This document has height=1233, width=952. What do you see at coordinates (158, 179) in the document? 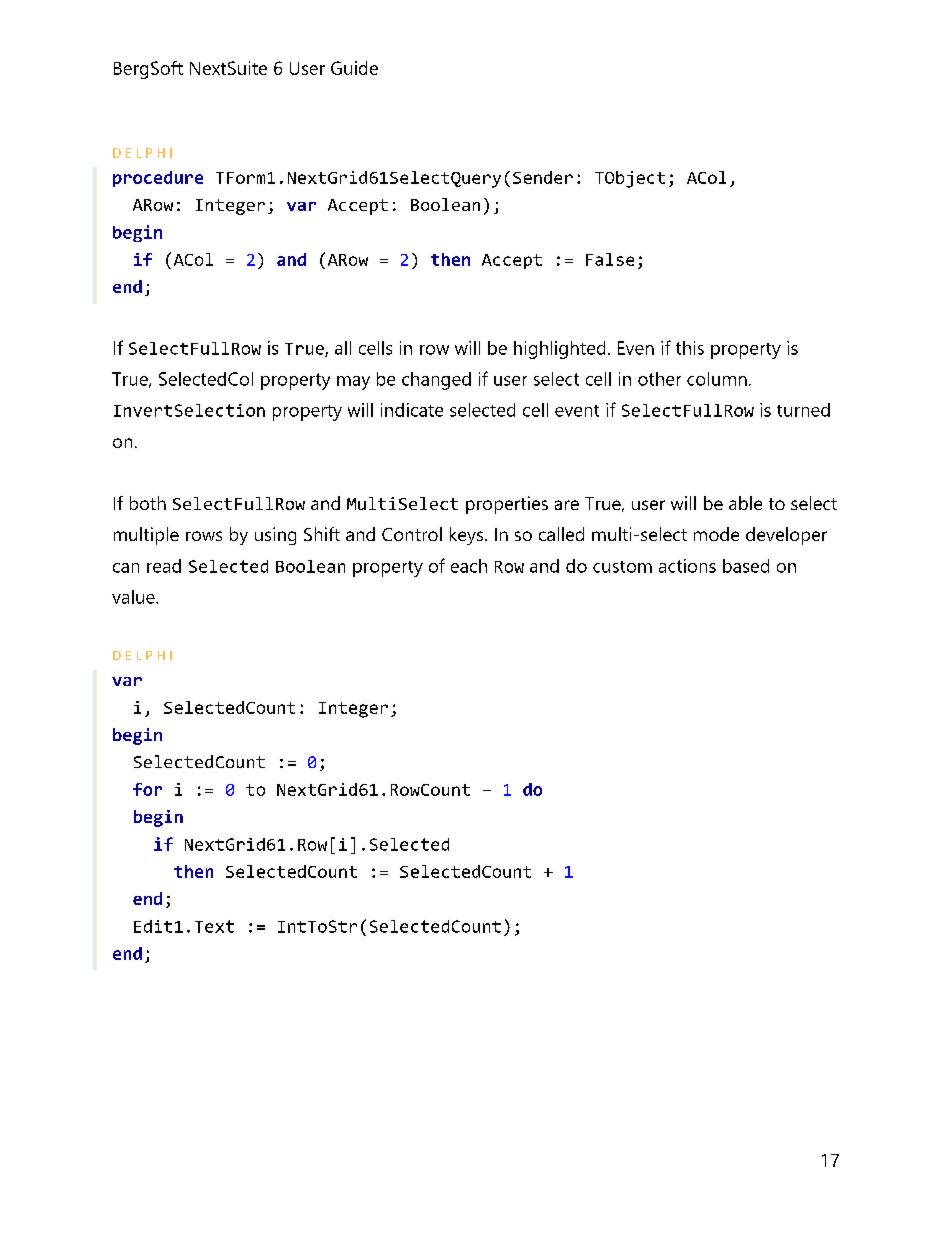
I see `procedure` at bounding box center [158, 179].
